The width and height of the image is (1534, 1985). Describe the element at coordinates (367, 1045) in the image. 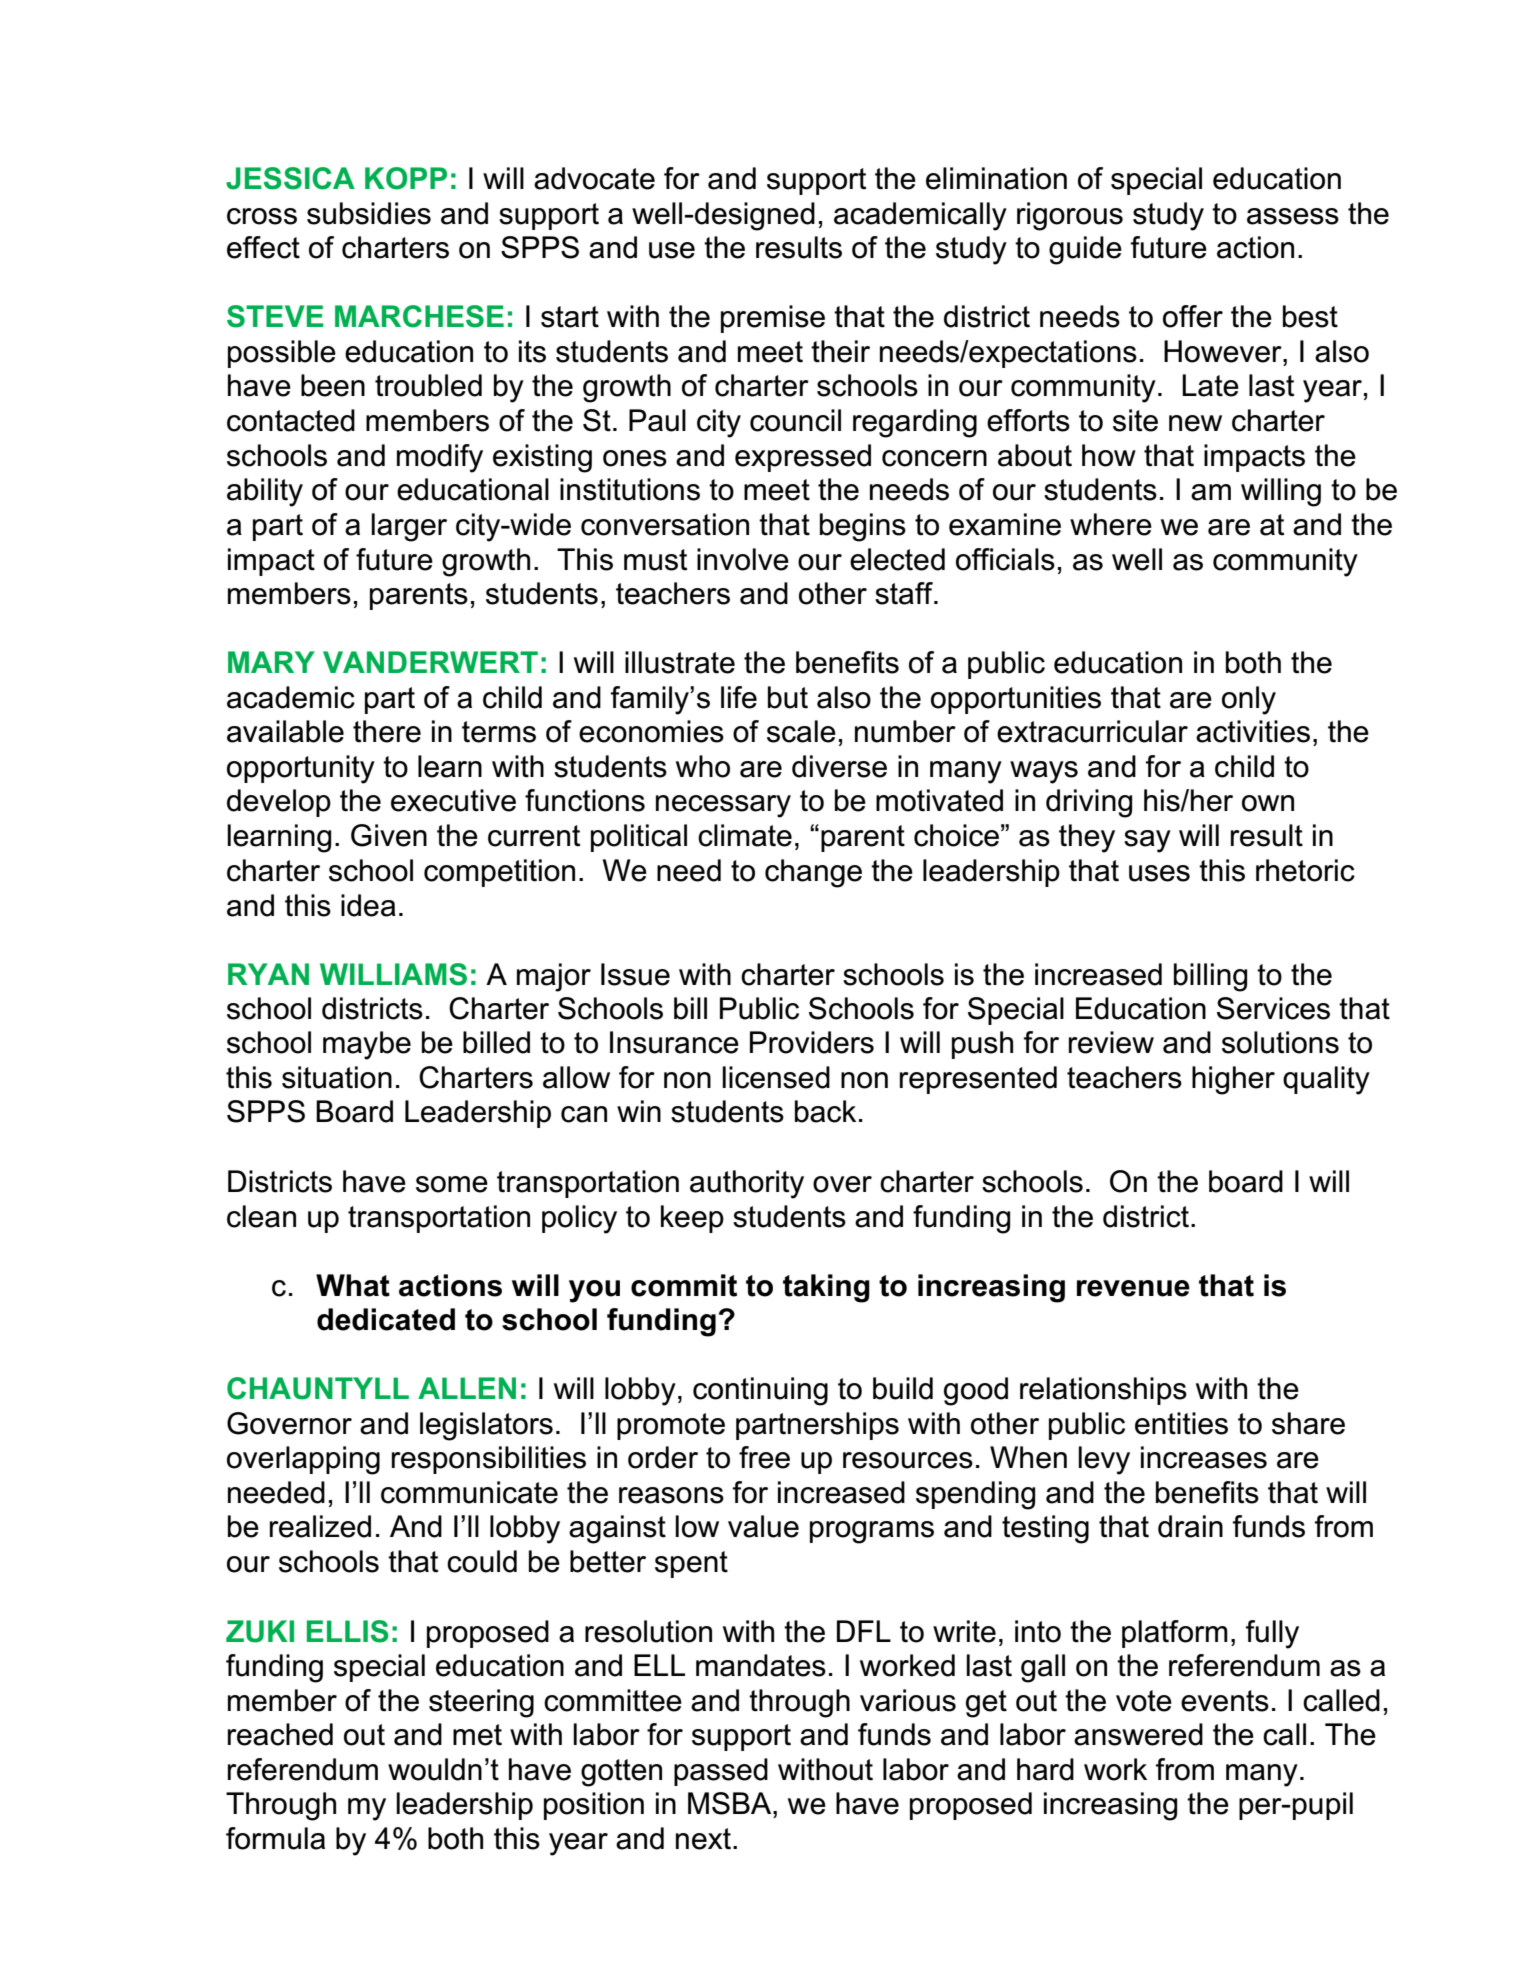

I see `maybe` at that location.
